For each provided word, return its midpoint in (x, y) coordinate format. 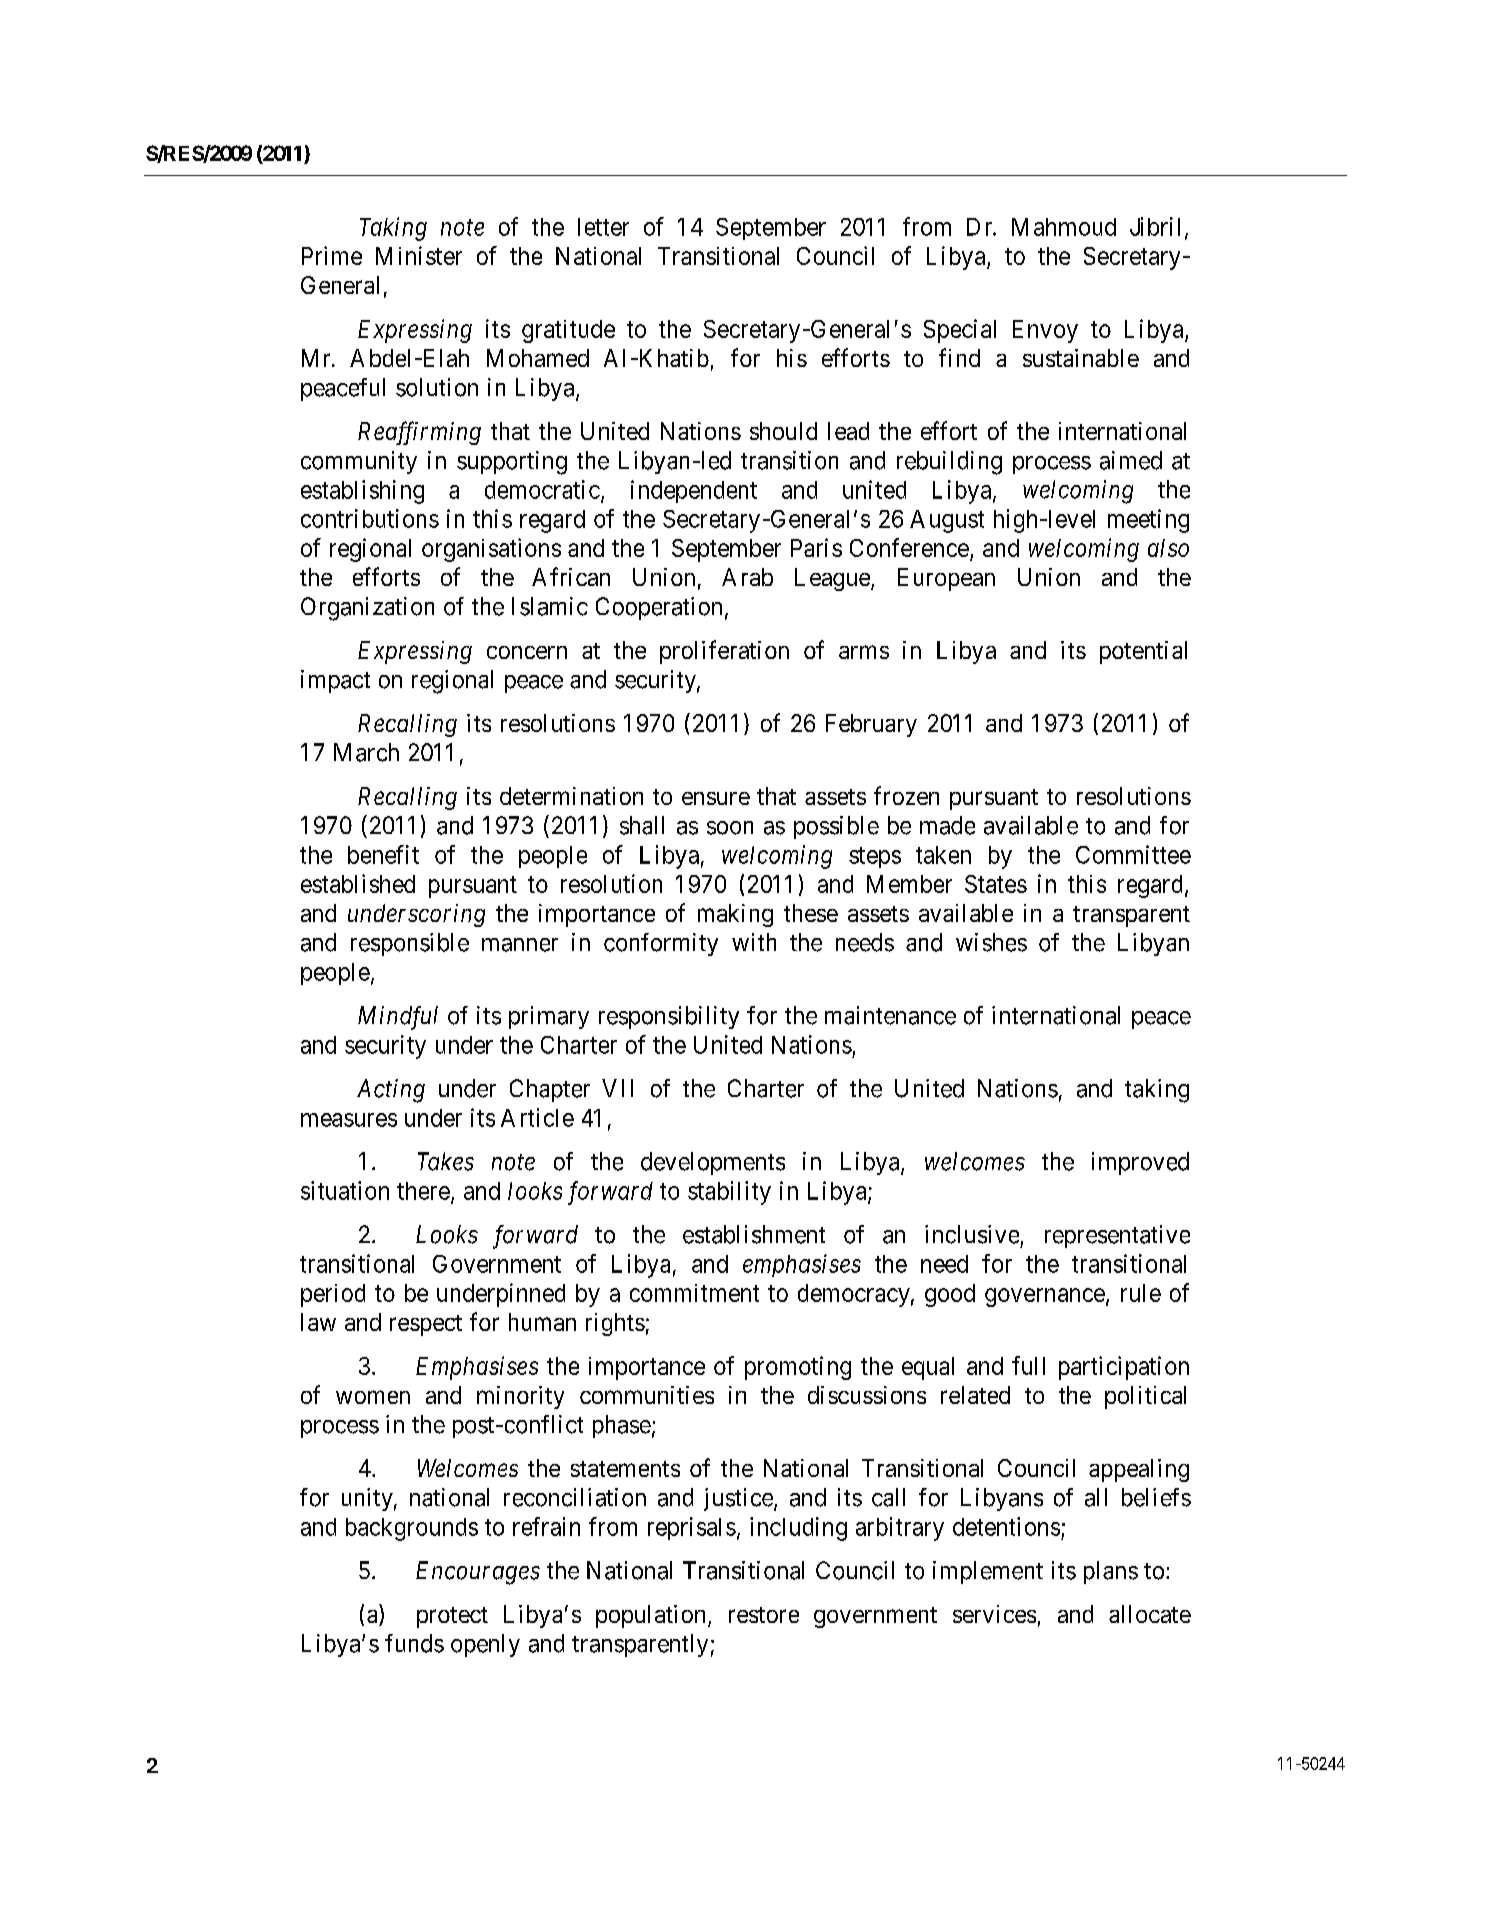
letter (603, 227)
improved (1140, 1163)
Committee (1133, 854)
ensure (716, 798)
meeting (1148, 521)
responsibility (669, 1017)
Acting (391, 1091)
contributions (370, 518)
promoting (798, 1368)
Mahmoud (1064, 227)
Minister (419, 255)
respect (426, 1325)
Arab (747, 577)
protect (452, 1617)
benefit (383, 854)
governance (1045, 1297)
